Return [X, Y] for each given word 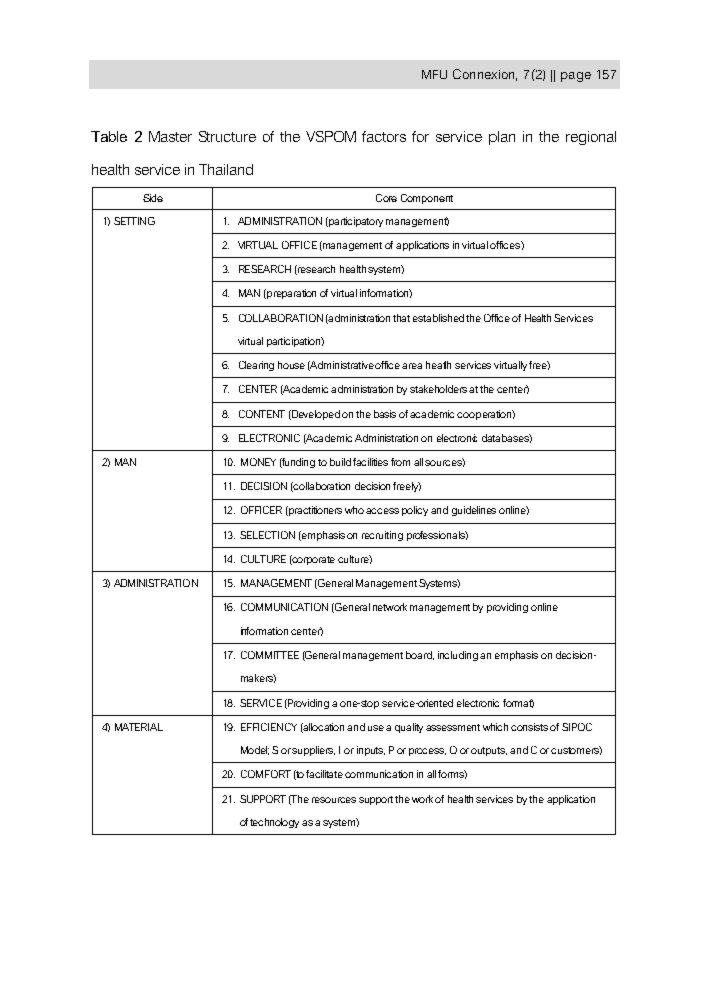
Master [170, 136]
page [576, 77]
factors [384, 136]
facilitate [324, 774]
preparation [290, 294]
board [420, 655]
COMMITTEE [270, 655]
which [495, 727]
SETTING [134, 221]
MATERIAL [139, 727]
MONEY [258, 462]
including [459, 656]
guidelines [474, 511]
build [340, 462]
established [438, 318]
